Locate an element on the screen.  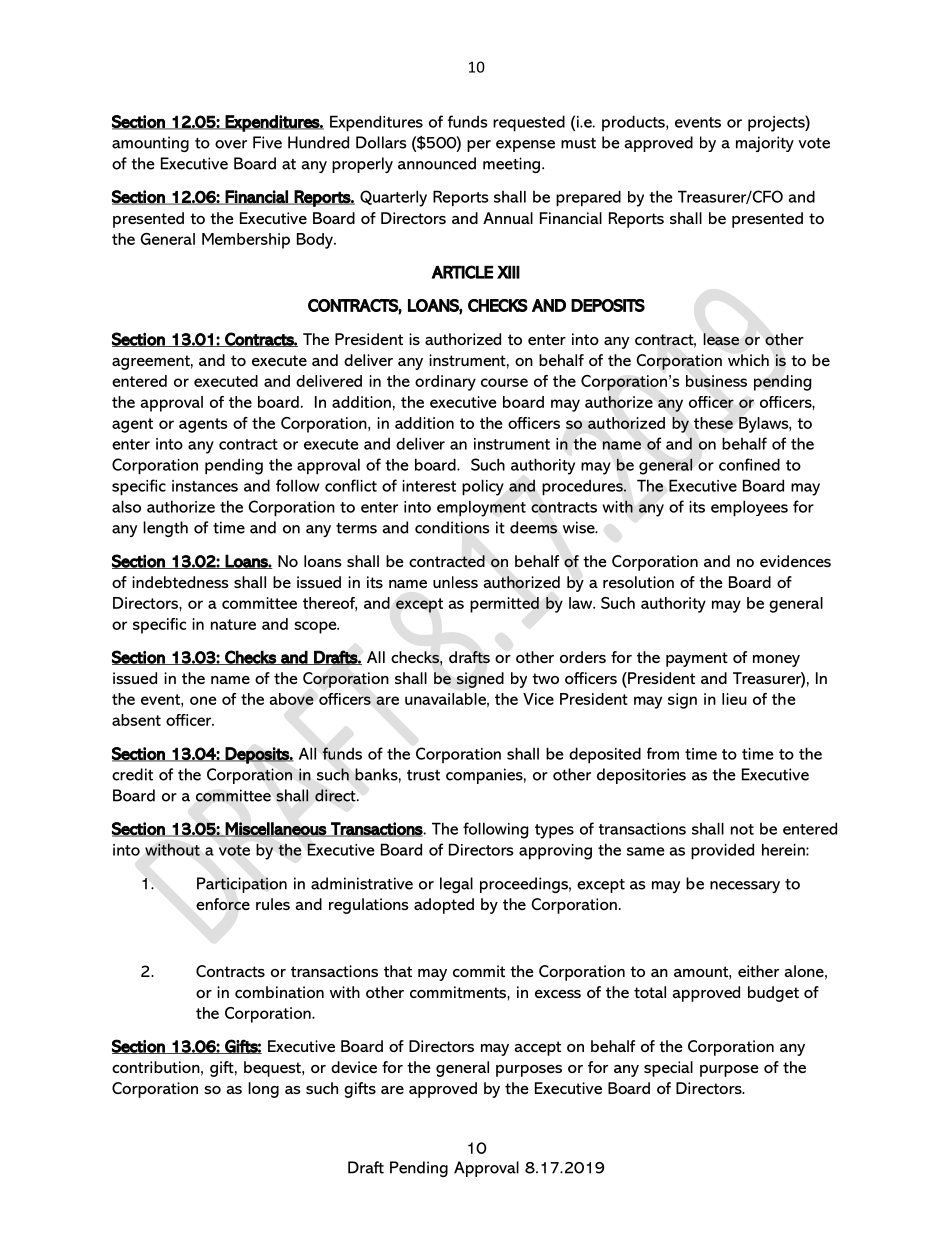
accept is located at coordinates (537, 1048).
